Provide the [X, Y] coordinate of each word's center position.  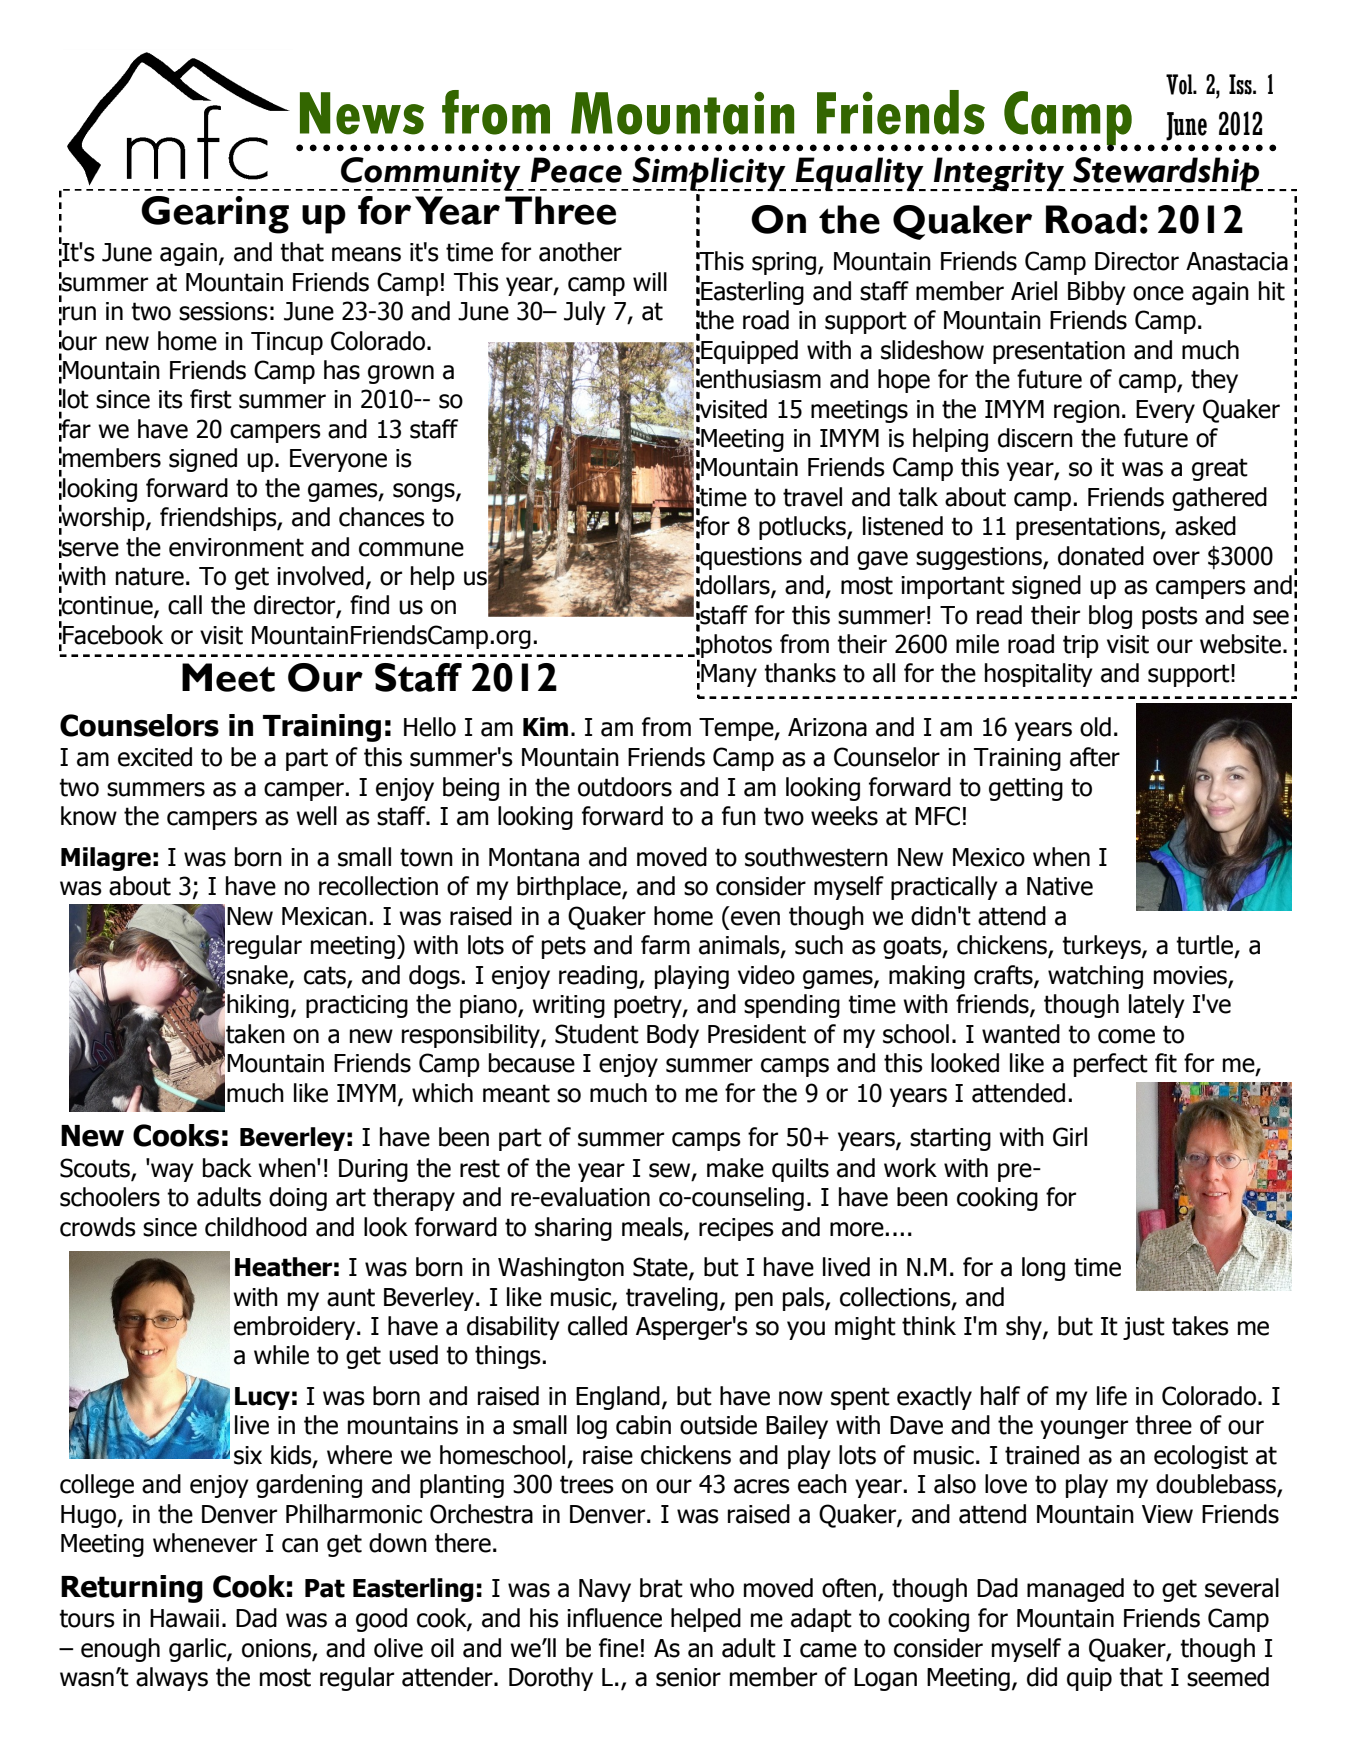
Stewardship [1166, 174]
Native [1060, 886]
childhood [256, 1227]
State [661, 1268]
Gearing [215, 215]
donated [1101, 556]
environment [236, 547]
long [1043, 1269]
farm [665, 945]
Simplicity [709, 174]
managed [1075, 1590]
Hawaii [184, 1618]
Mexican [324, 916]
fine [618, 1648]
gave [882, 560]
